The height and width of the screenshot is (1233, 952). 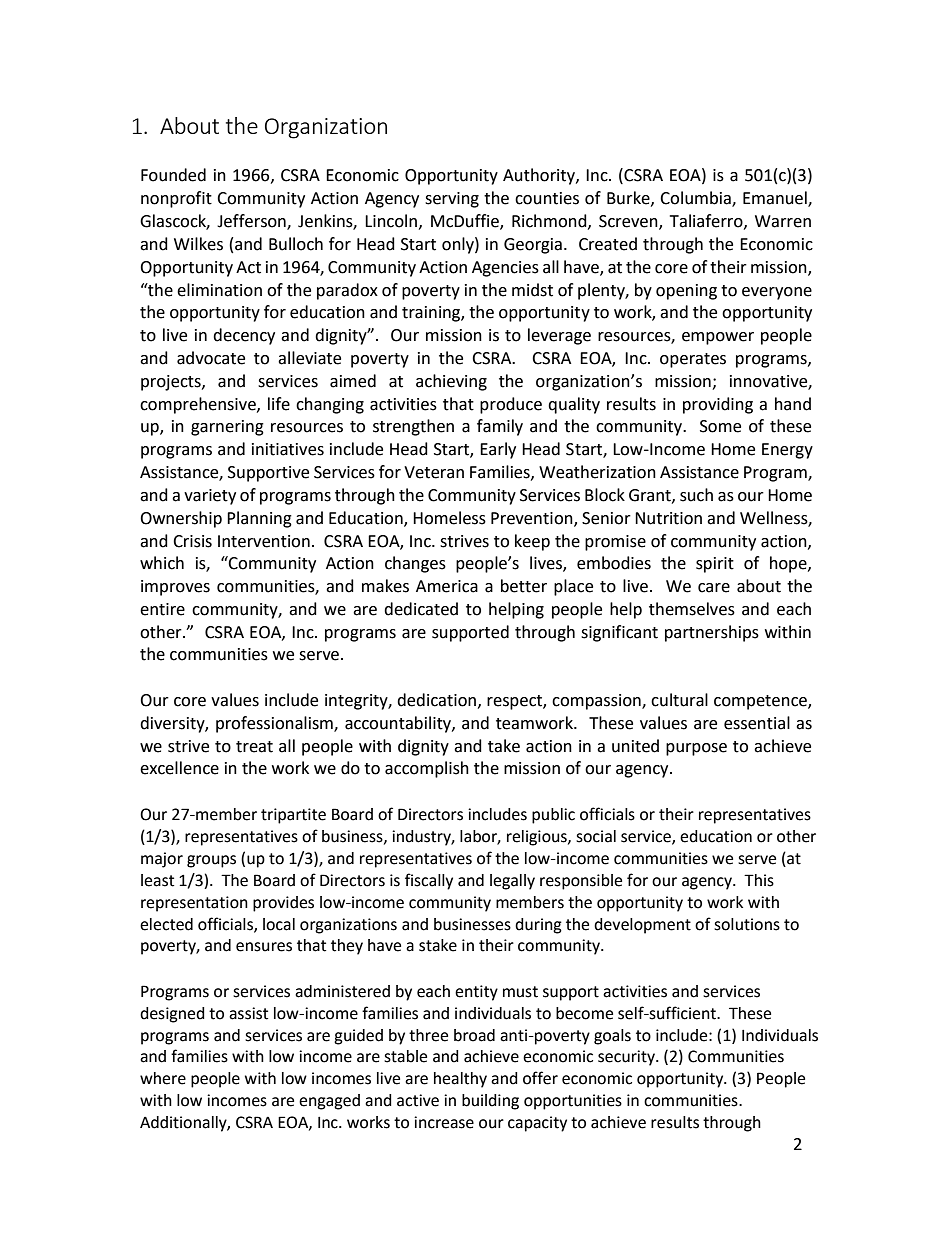 What do you see at coordinates (434, 472) in the screenshot?
I see `Veteran` at bounding box center [434, 472].
